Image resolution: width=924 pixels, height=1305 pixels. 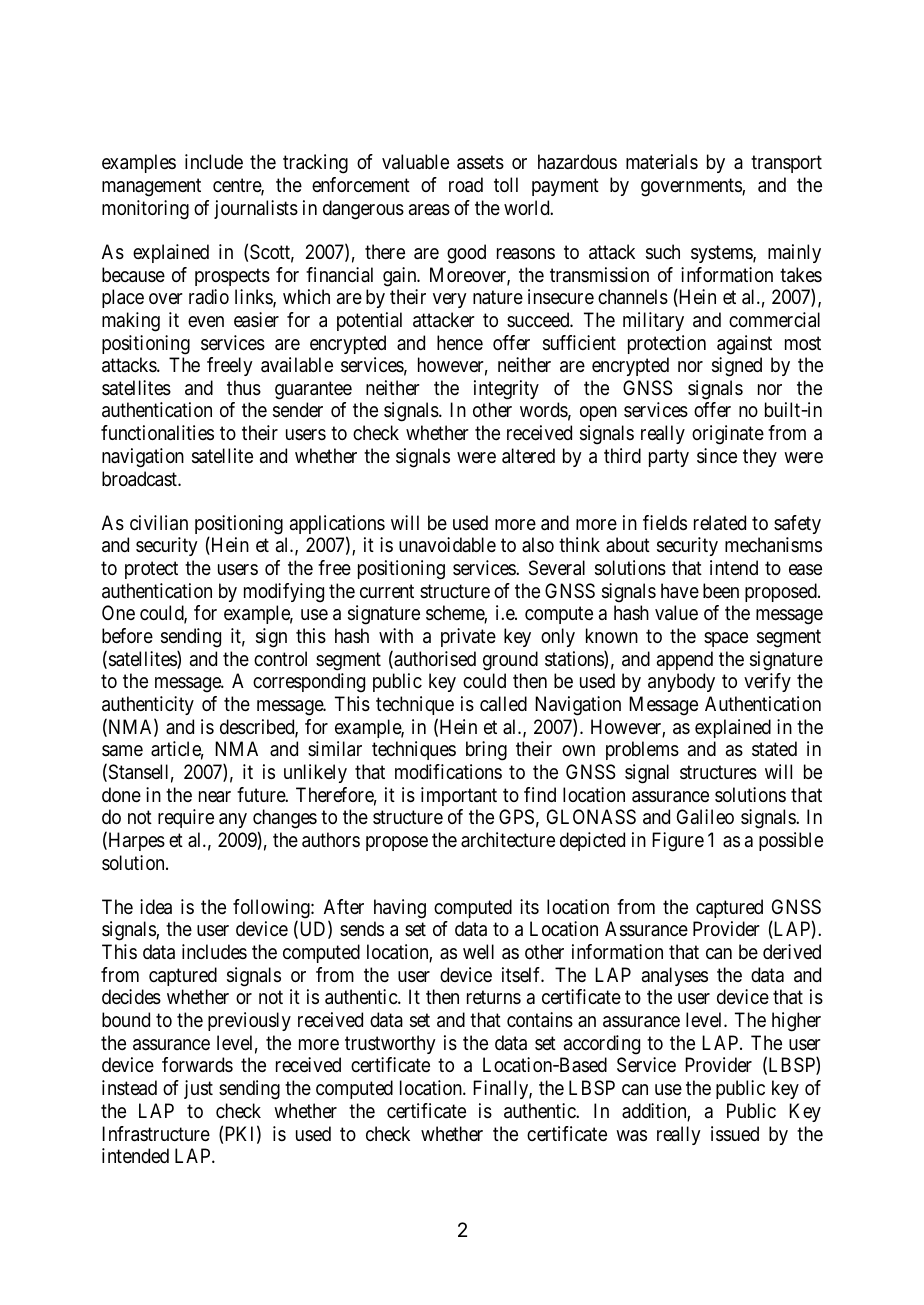 I want to click on civilian, so click(x=159, y=523).
